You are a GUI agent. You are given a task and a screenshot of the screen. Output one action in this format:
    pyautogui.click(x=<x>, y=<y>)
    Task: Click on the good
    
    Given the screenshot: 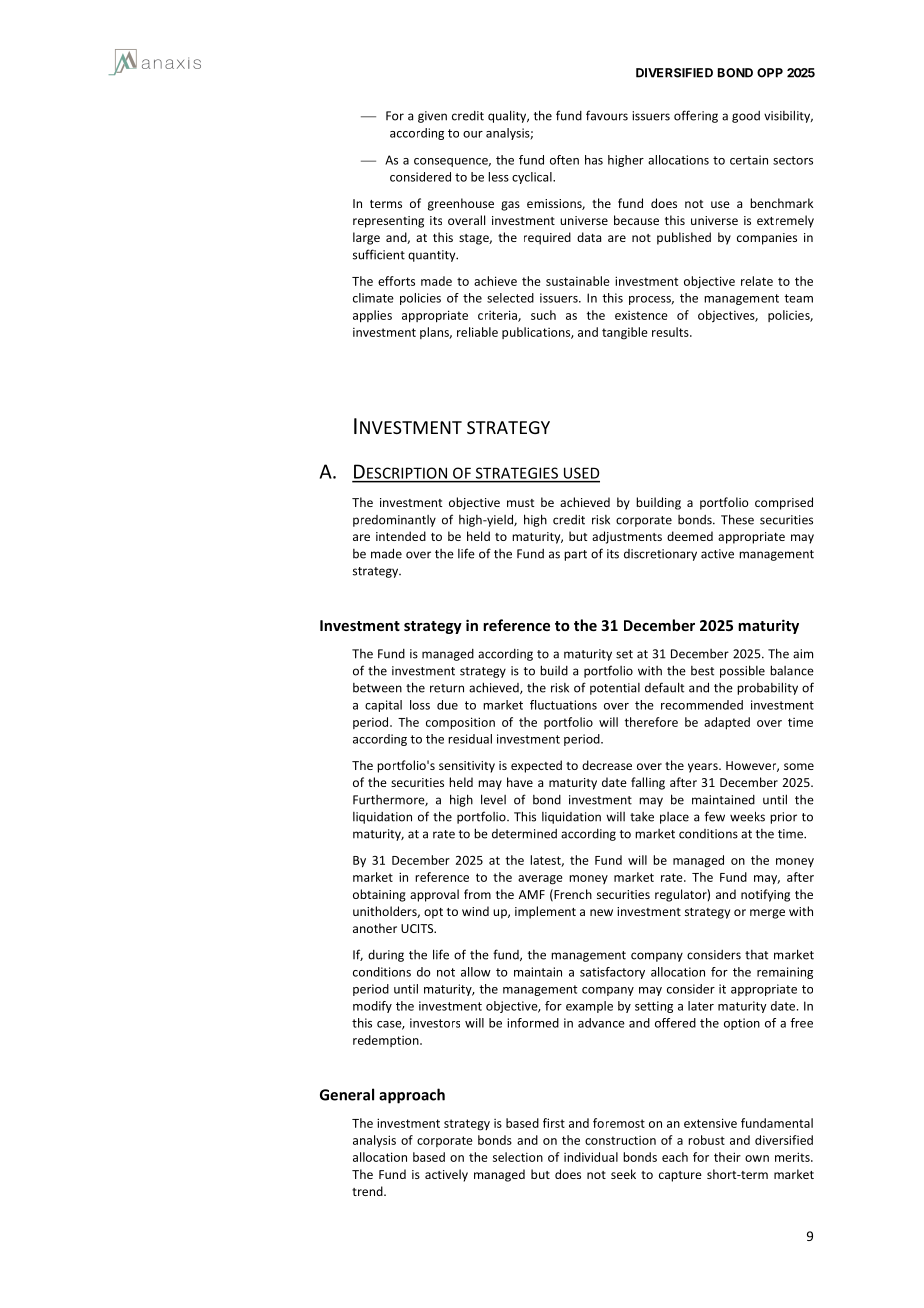 What is the action you would take?
    pyautogui.click(x=746, y=117)
